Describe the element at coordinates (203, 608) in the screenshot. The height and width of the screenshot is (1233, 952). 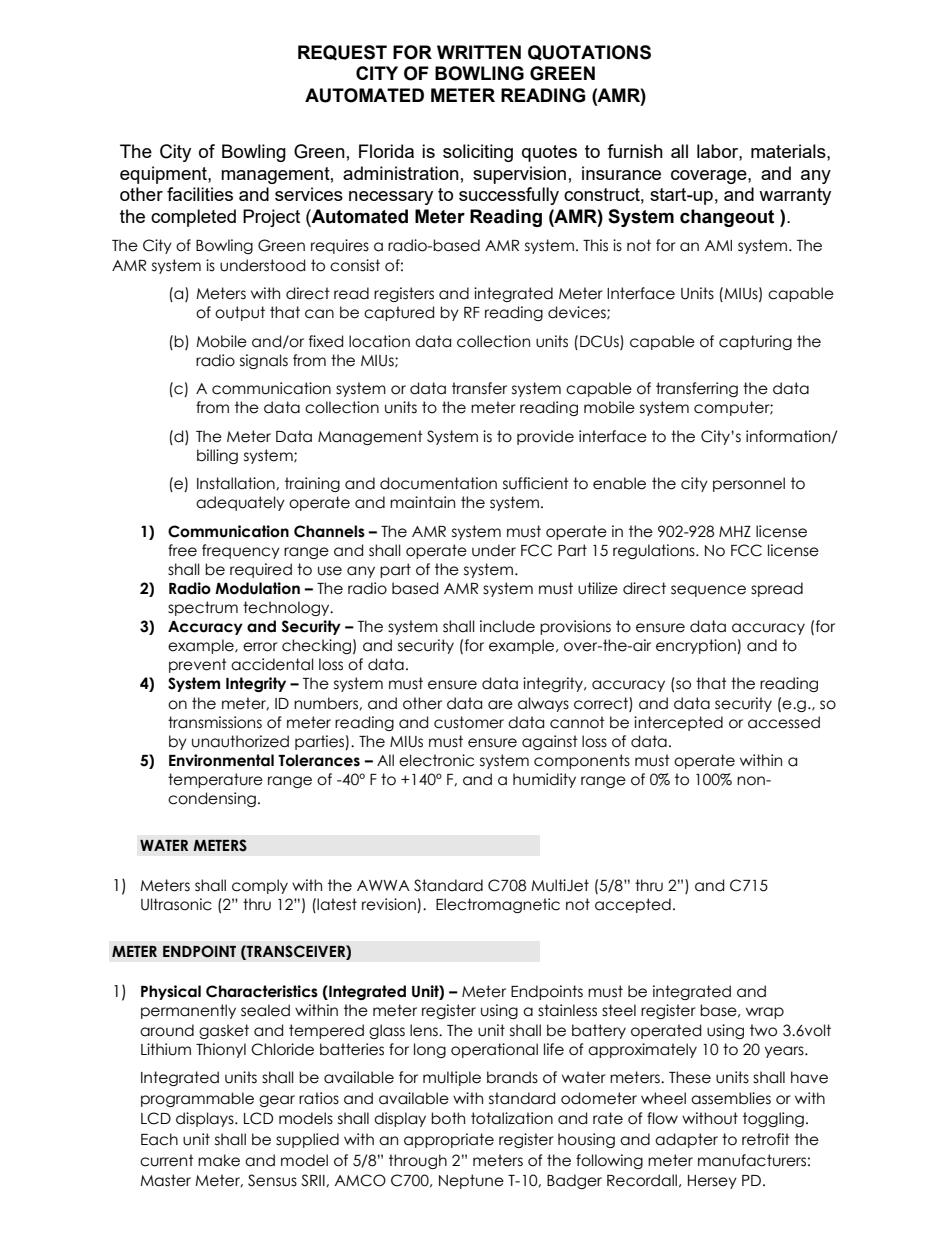
I see `spectrum` at that location.
